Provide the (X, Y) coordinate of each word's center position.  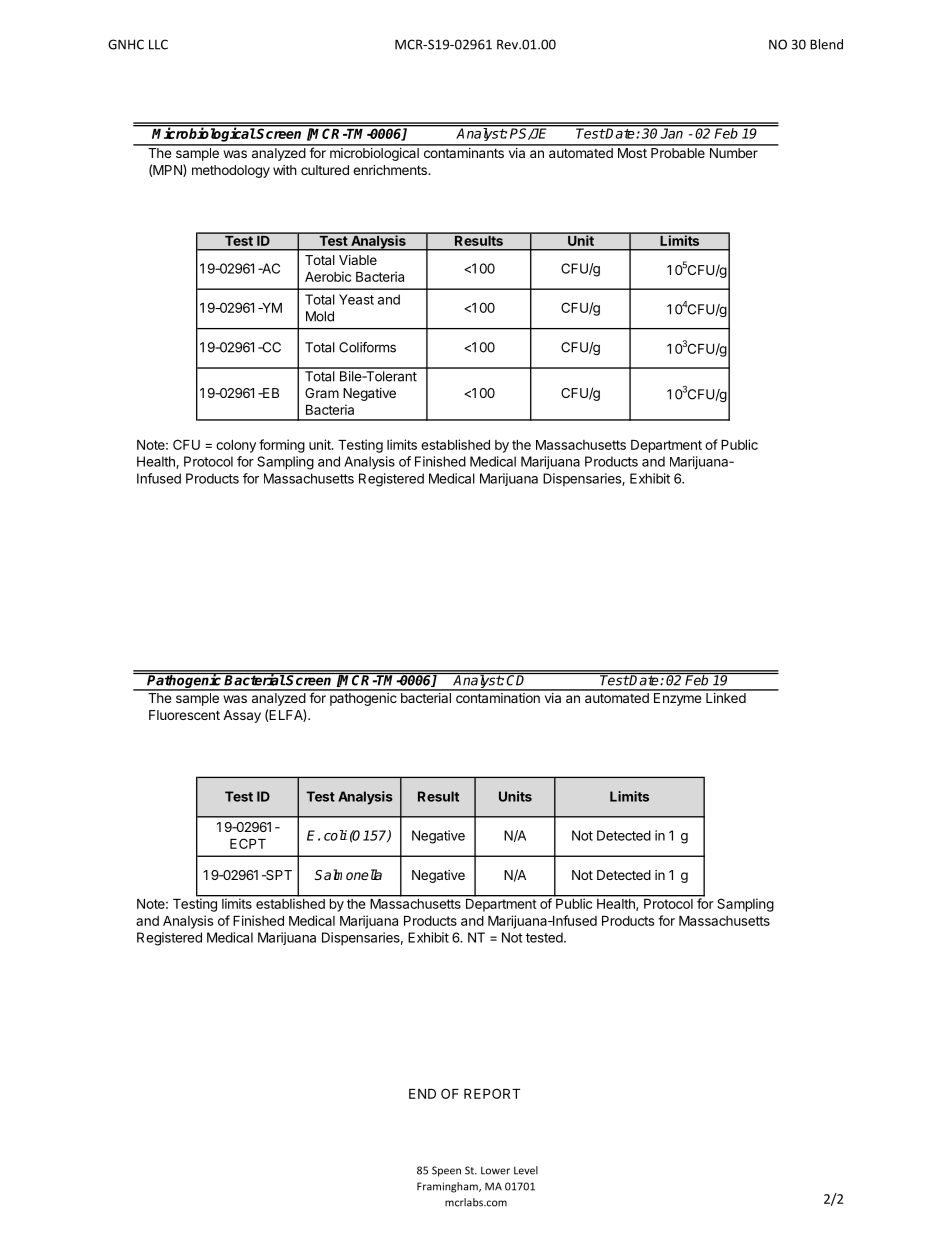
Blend (826, 44)
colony (236, 446)
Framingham (448, 1187)
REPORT (492, 1093)
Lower (495, 1170)
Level (526, 1170)
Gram (322, 393)
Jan (672, 132)
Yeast (356, 299)
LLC (158, 44)
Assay (242, 716)
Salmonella (348, 874)
